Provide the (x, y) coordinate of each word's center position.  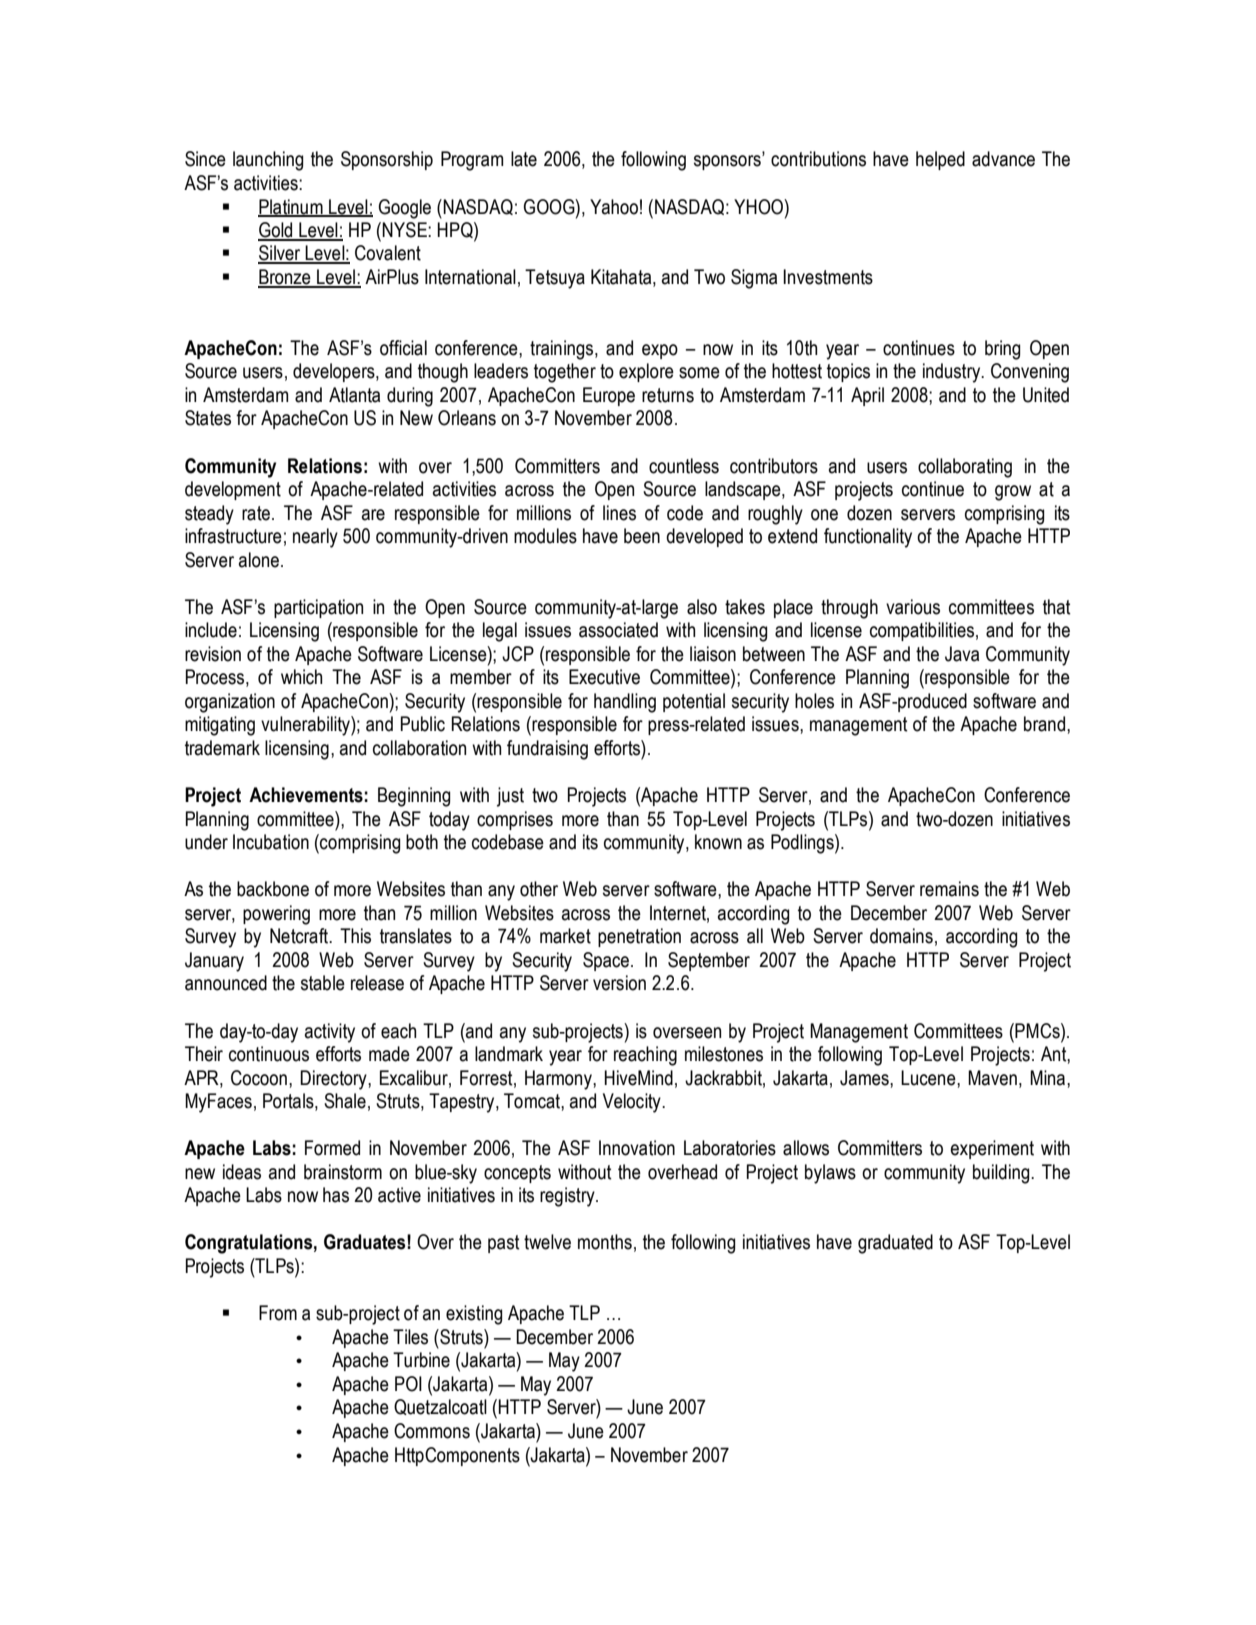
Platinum (291, 207)
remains (949, 889)
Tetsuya (555, 279)
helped (940, 160)
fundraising (547, 750)
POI (408, 1384)
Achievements (306, 795)
